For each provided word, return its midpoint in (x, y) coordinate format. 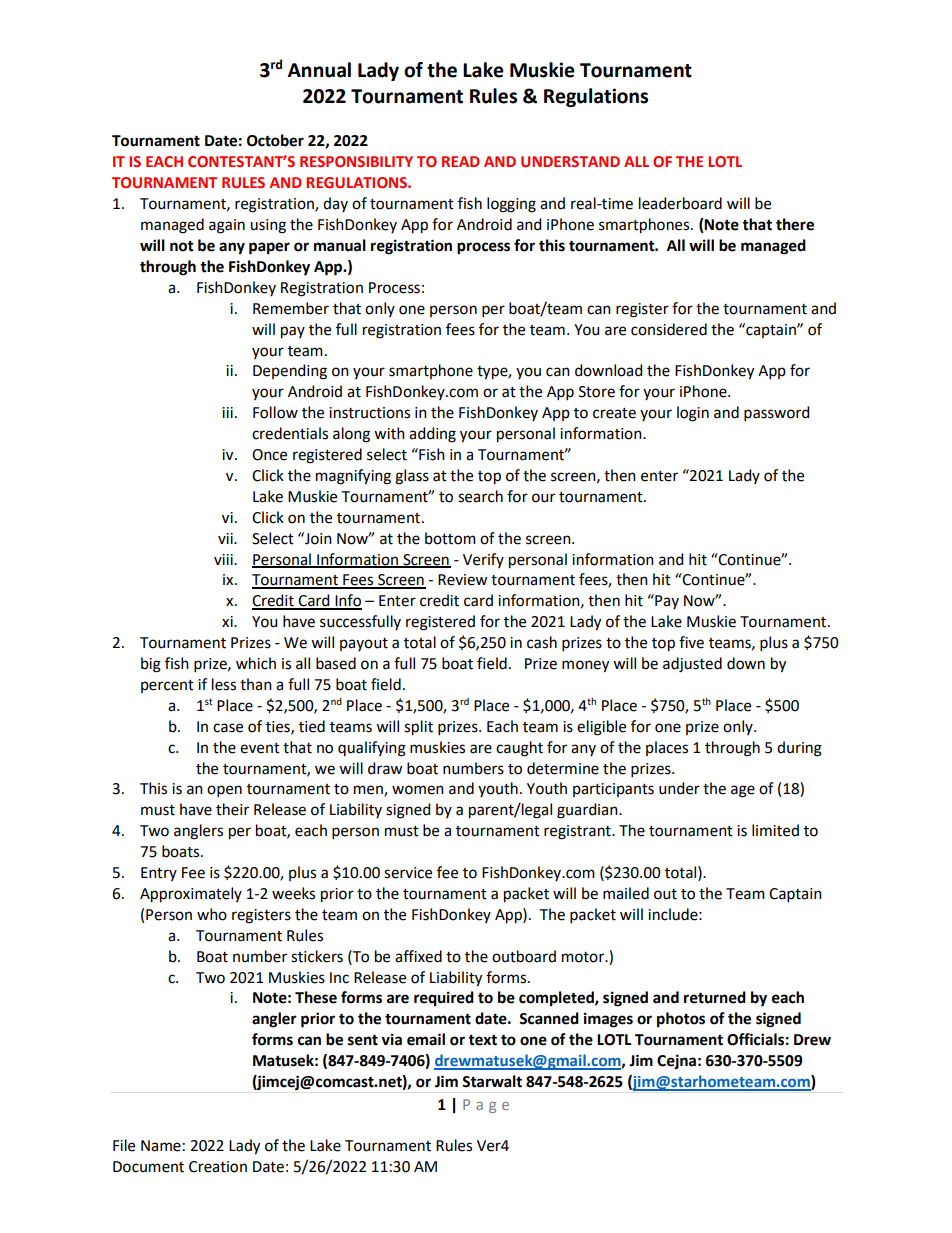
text (482, 1040)
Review (462, 580)
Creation (218, 1167)
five (691, 642)
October (275, 140)
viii (224, 559)
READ (461, 161)
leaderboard (680, 203)
